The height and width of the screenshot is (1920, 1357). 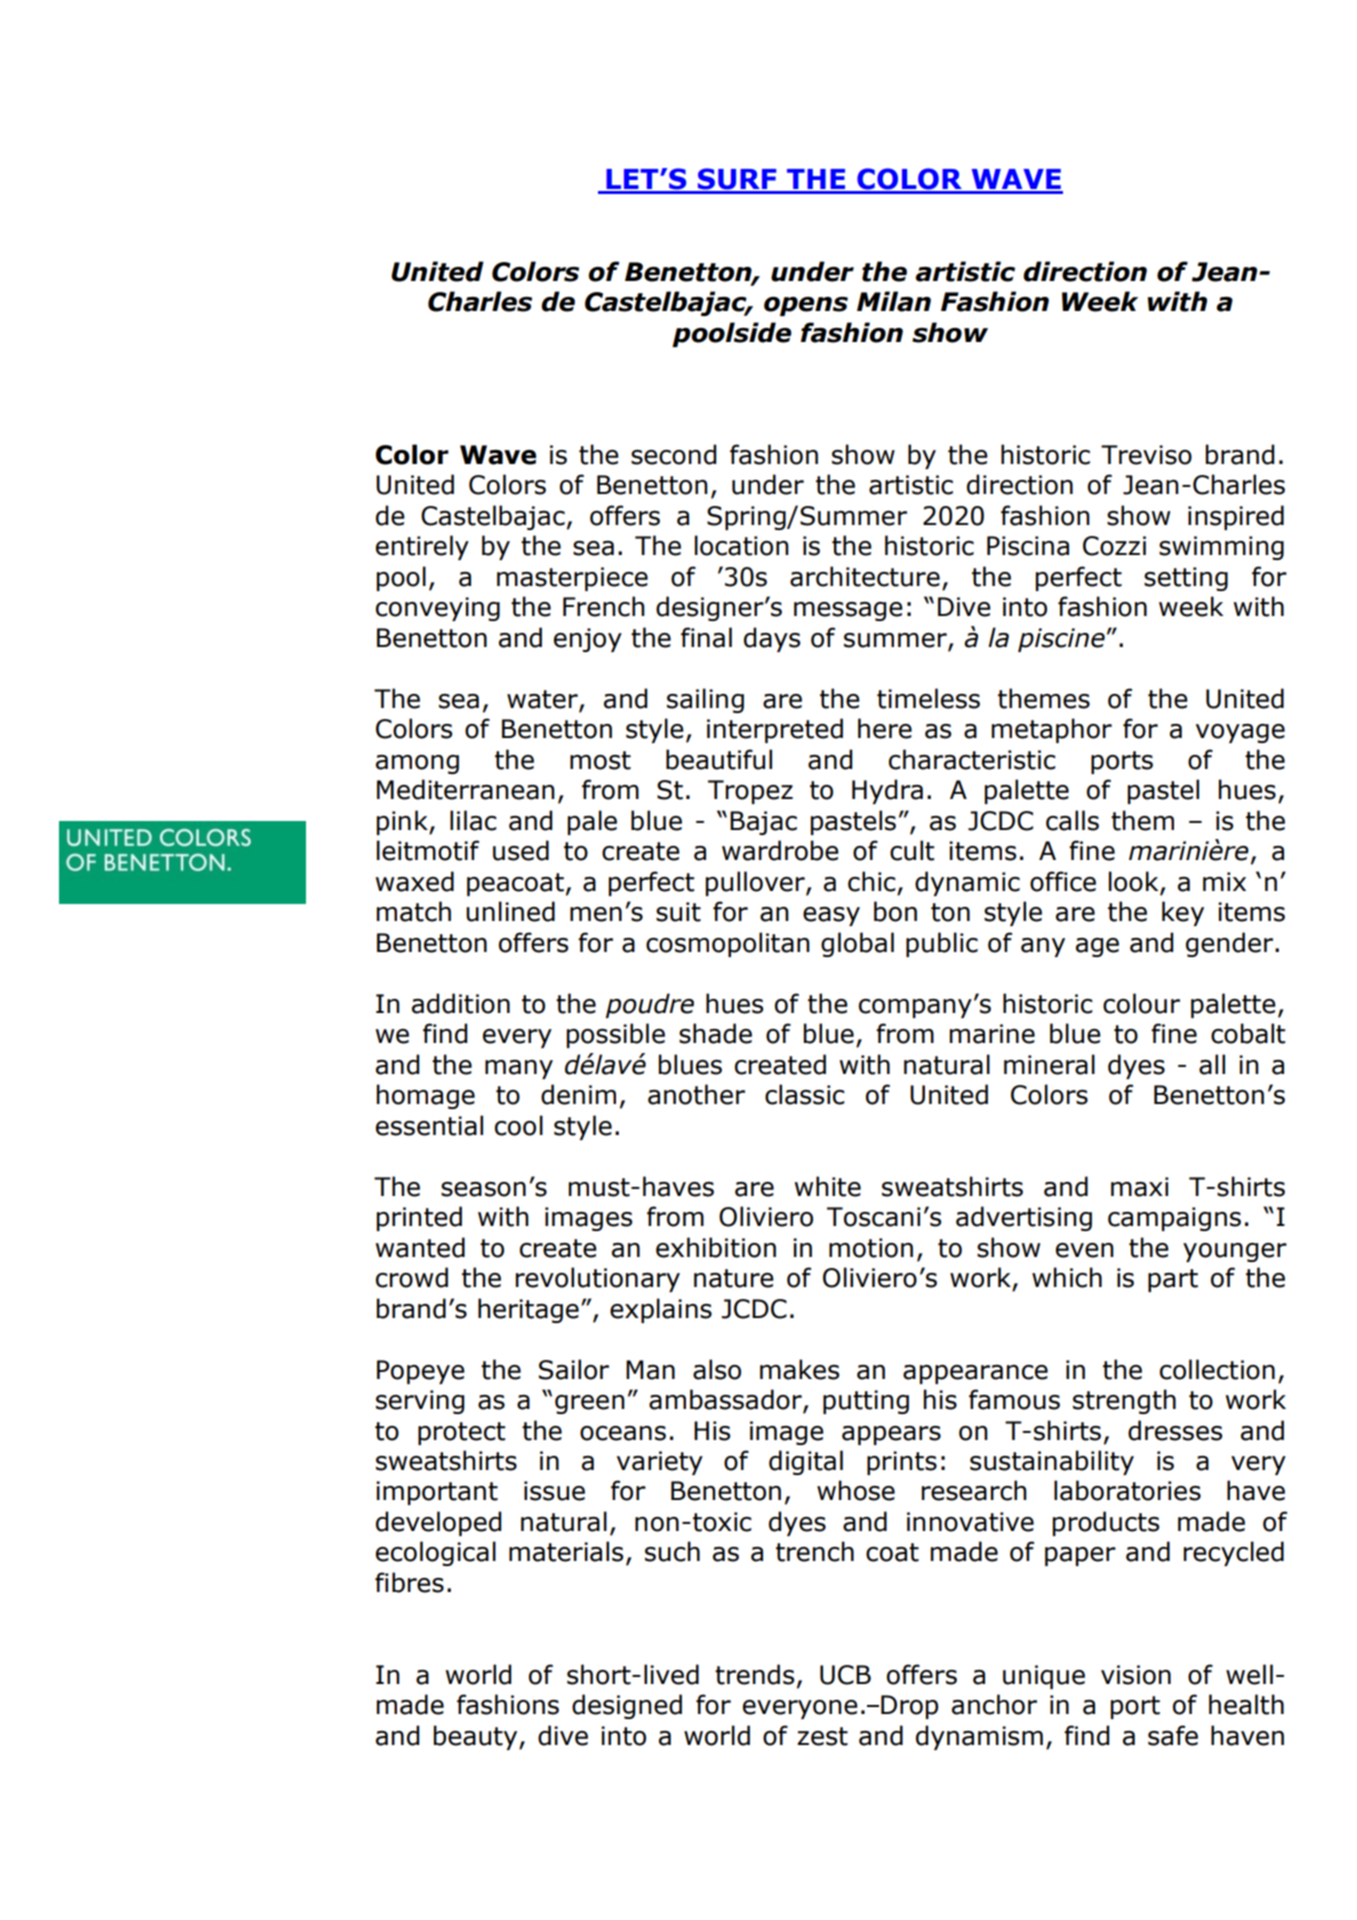 I want to click on second, so click(x=673, y=454).
